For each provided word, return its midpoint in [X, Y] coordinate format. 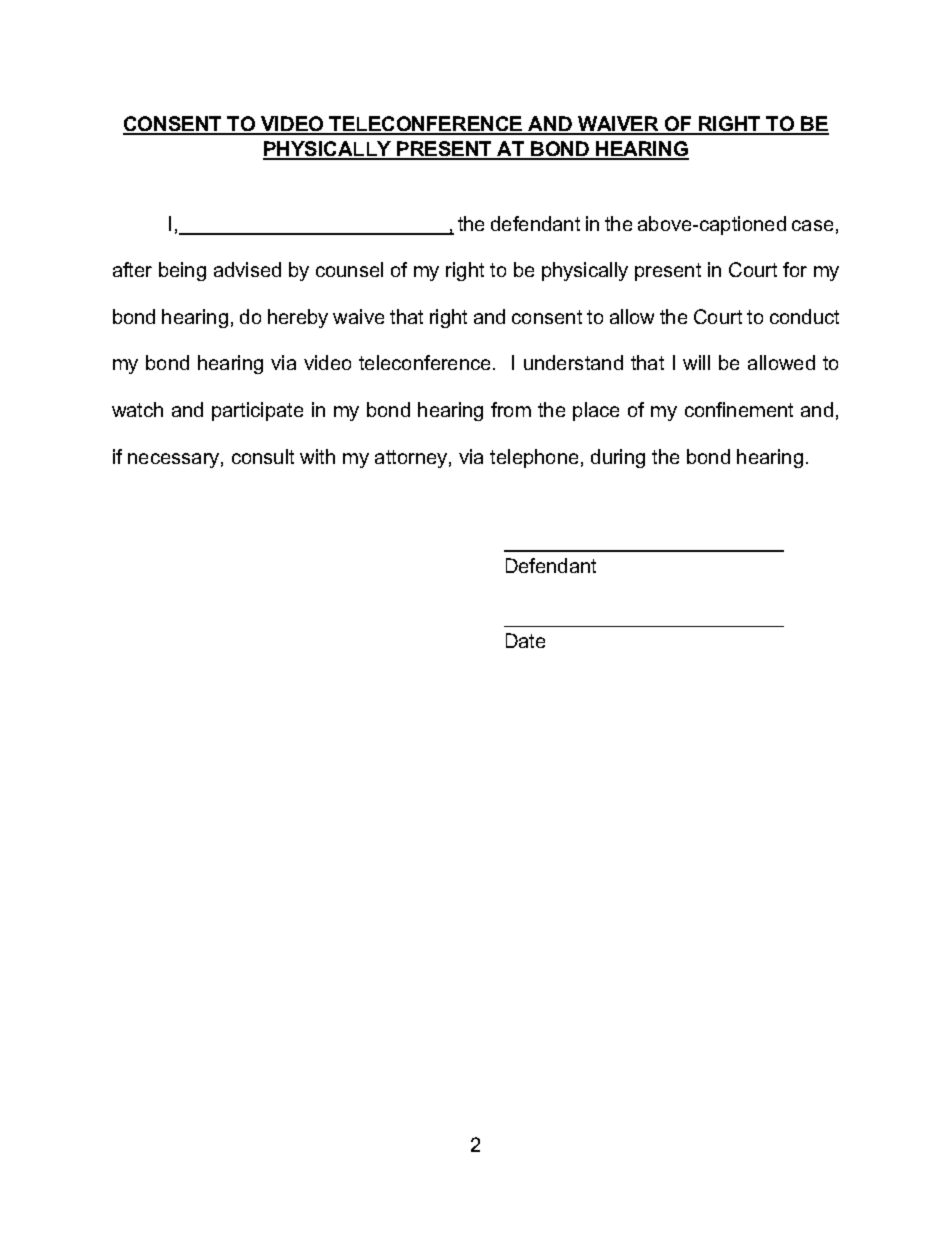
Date [525, 640]
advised [247, 269]
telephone [534, 458]
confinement [739, 409]
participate [257, 411]
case [812, 225]
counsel [349, 269]
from [511, 409]
